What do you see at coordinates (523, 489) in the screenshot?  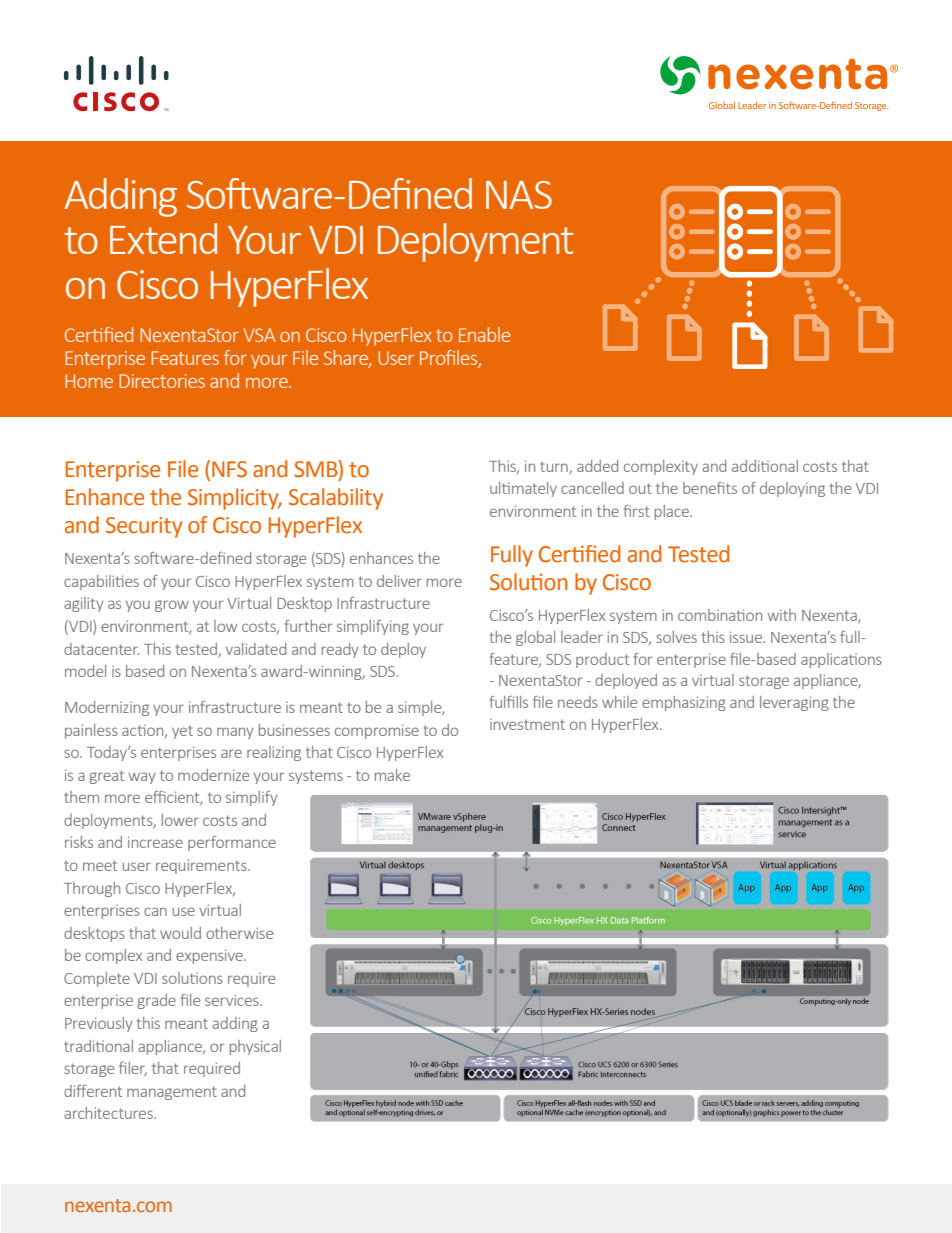 I see `ultimately` at bounding box center [523, 489].
